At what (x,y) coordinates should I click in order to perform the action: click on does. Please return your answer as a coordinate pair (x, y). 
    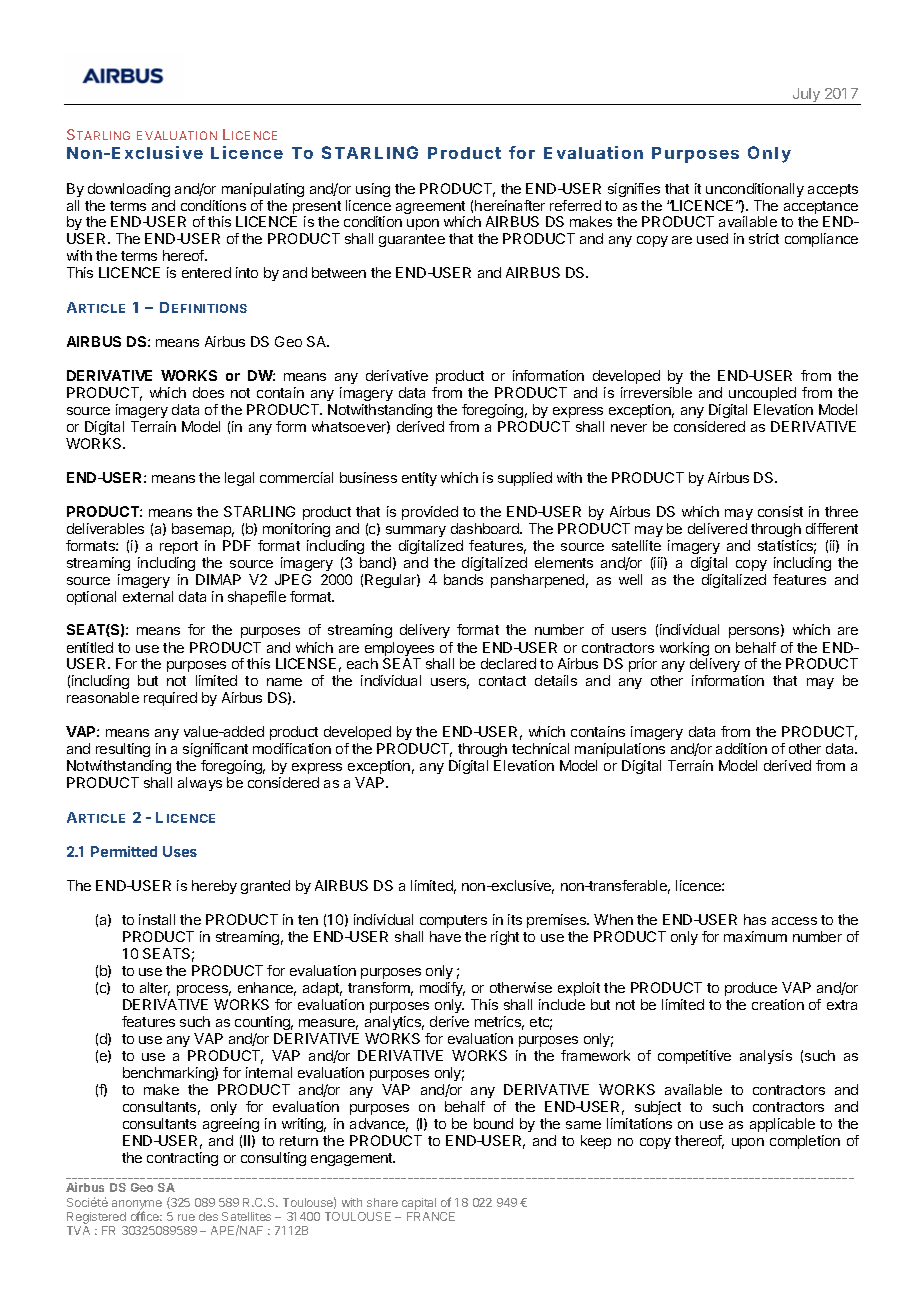
    Looking at the image, I should click on (208, 392).
